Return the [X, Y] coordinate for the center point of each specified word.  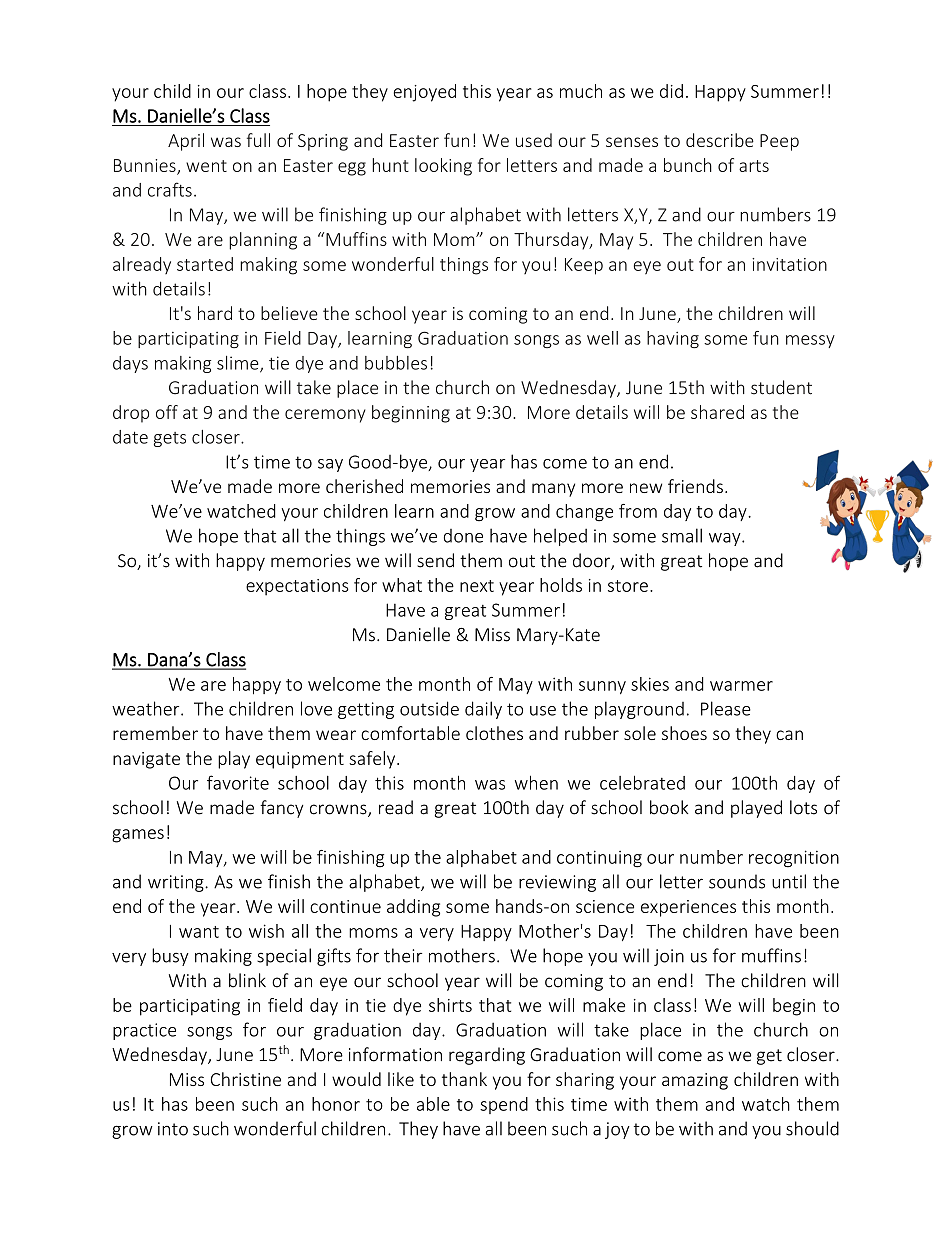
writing [177, 883]
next [477, 586]
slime [239, 364]
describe [720, 140]
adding [413, 908]
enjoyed [424, 93]
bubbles [396, 363]
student [781, 387]
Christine [246, 1079]
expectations [297, 587]
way [726, 539]
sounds [737, 881]
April [186, 142]
